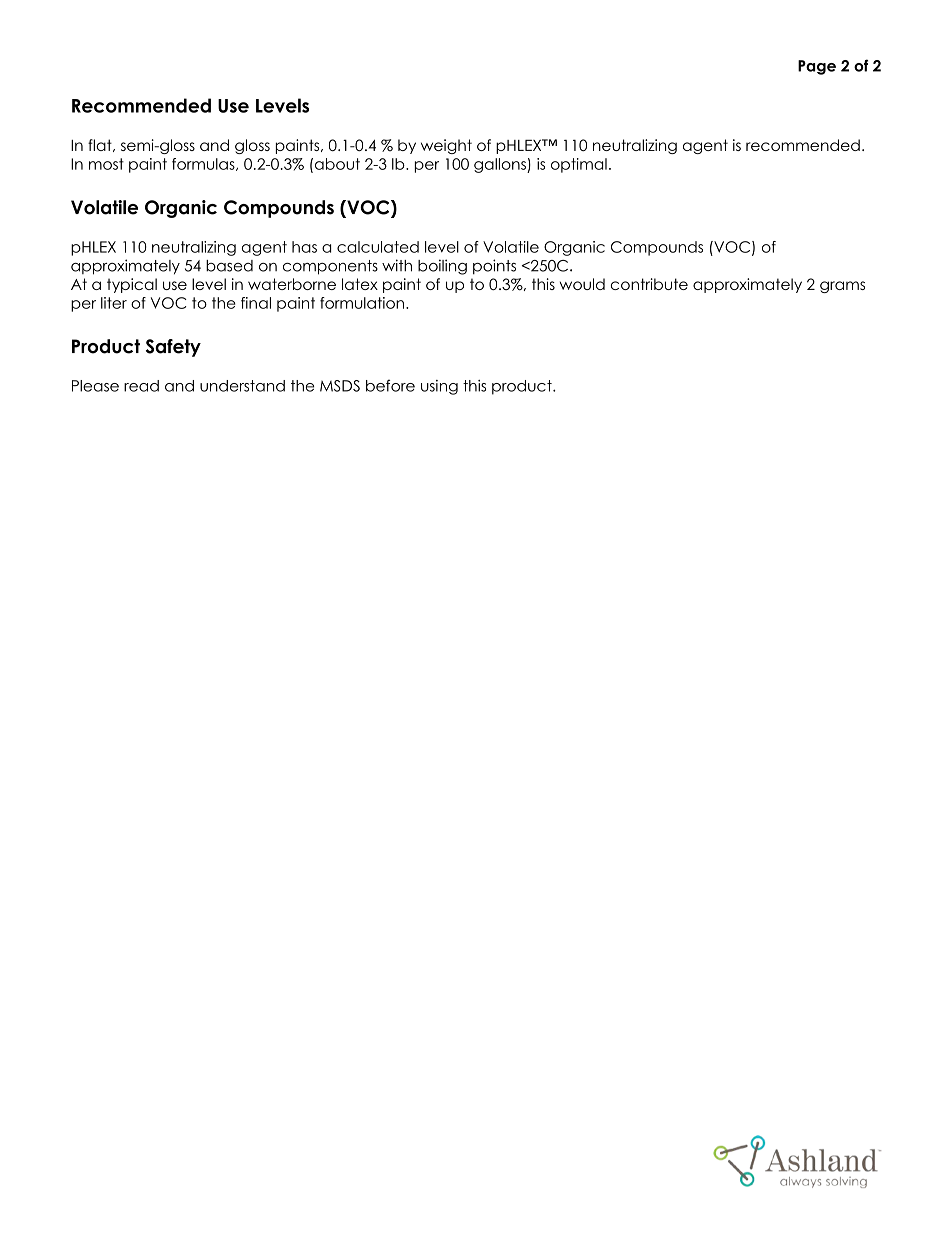 This document has height=1233, width=952. I want to click on formulas, so click(204, 164).
